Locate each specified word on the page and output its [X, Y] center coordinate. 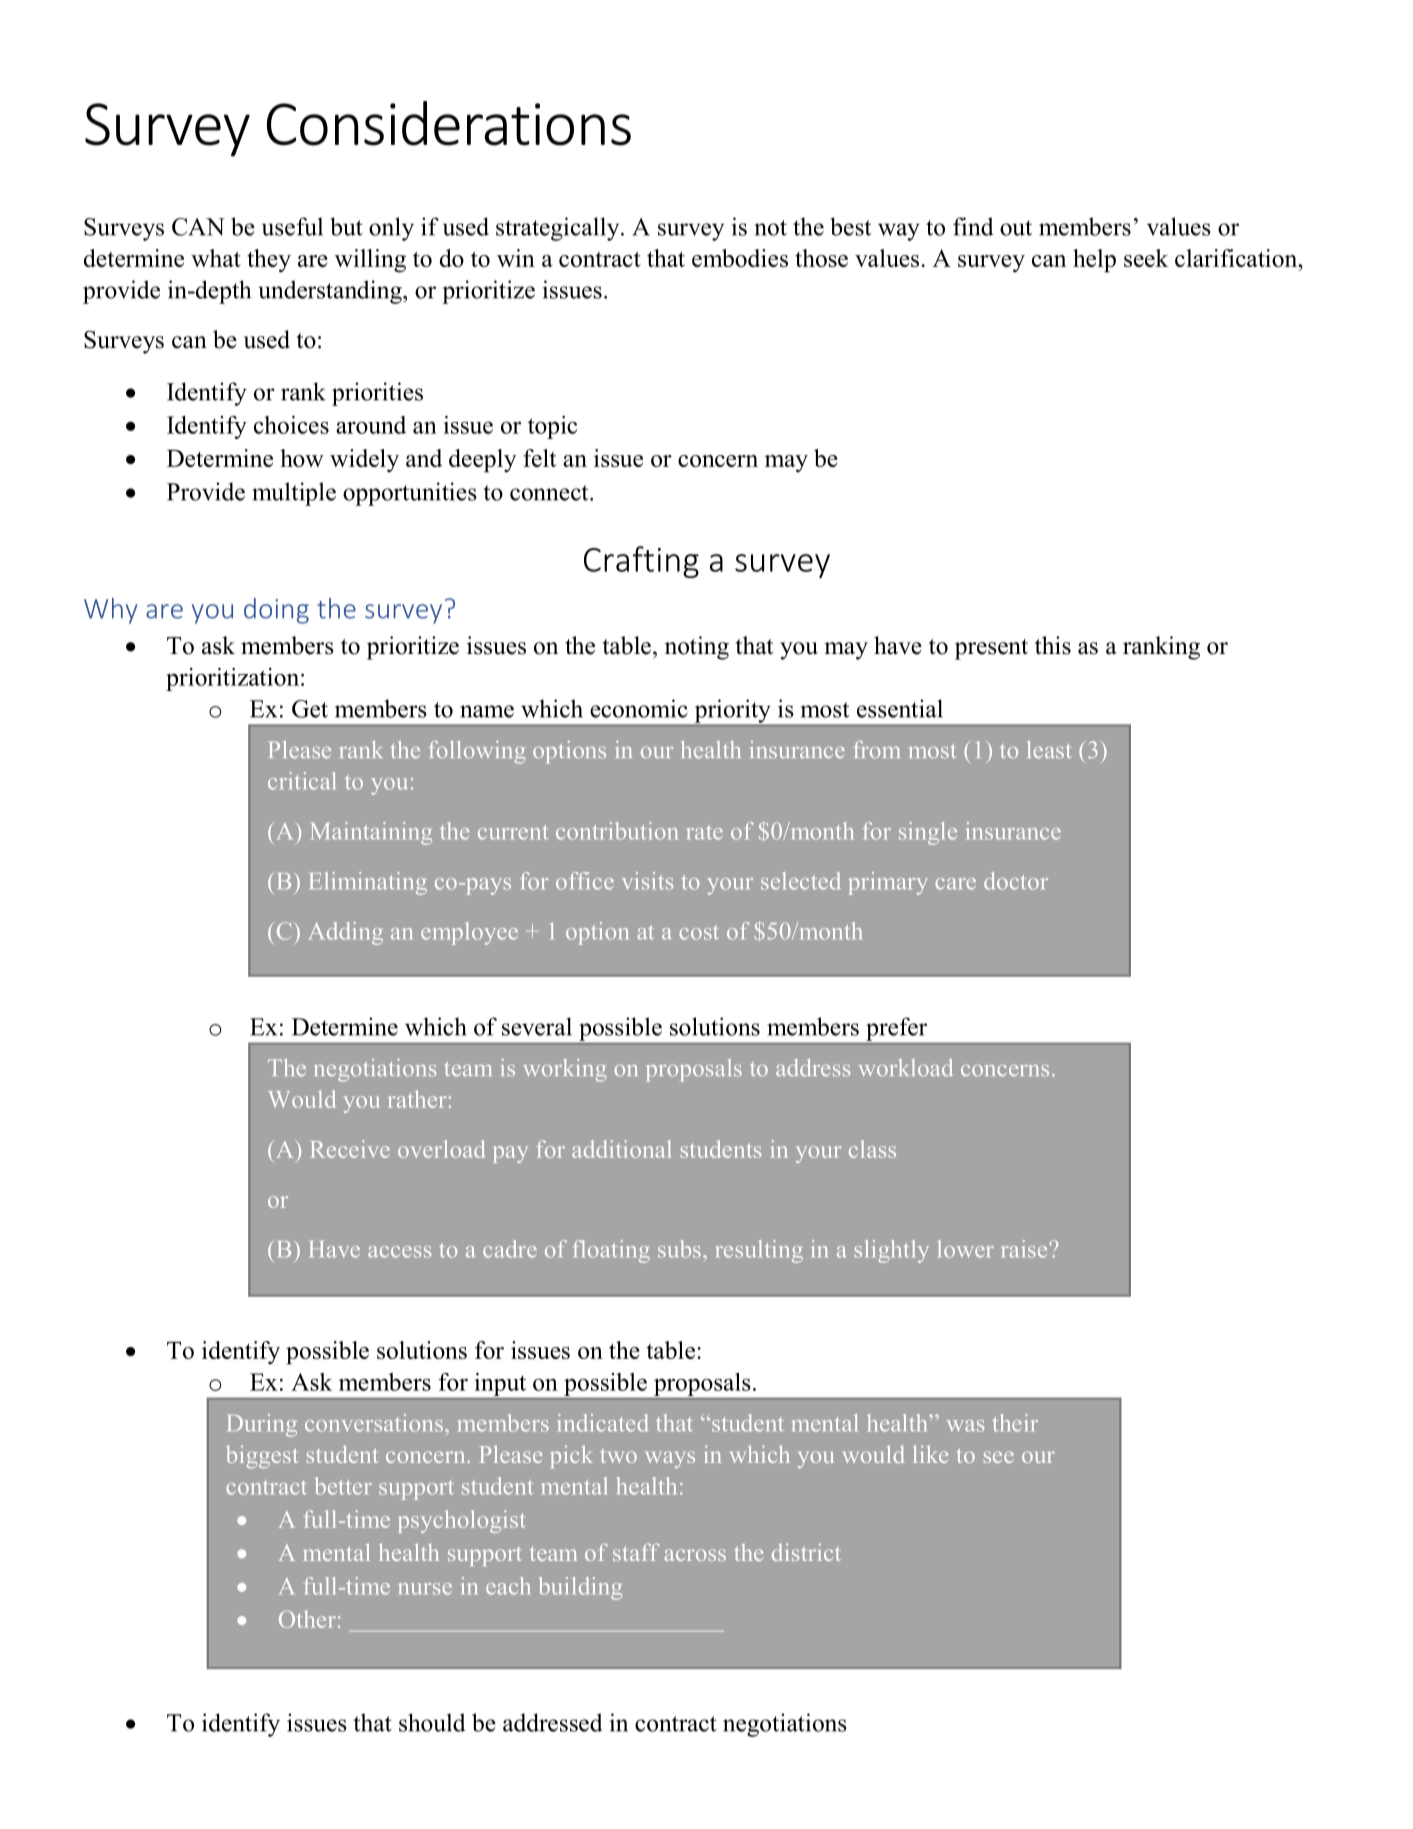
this [1053, 645]
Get [310, 709]
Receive [350, 1149]
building [580, 1588]
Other [307, 1619]
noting [697, 648]
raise [1026, 1249]
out [1016, 228]
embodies [740, 258]
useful [292, 226]
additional [621, 1149]
